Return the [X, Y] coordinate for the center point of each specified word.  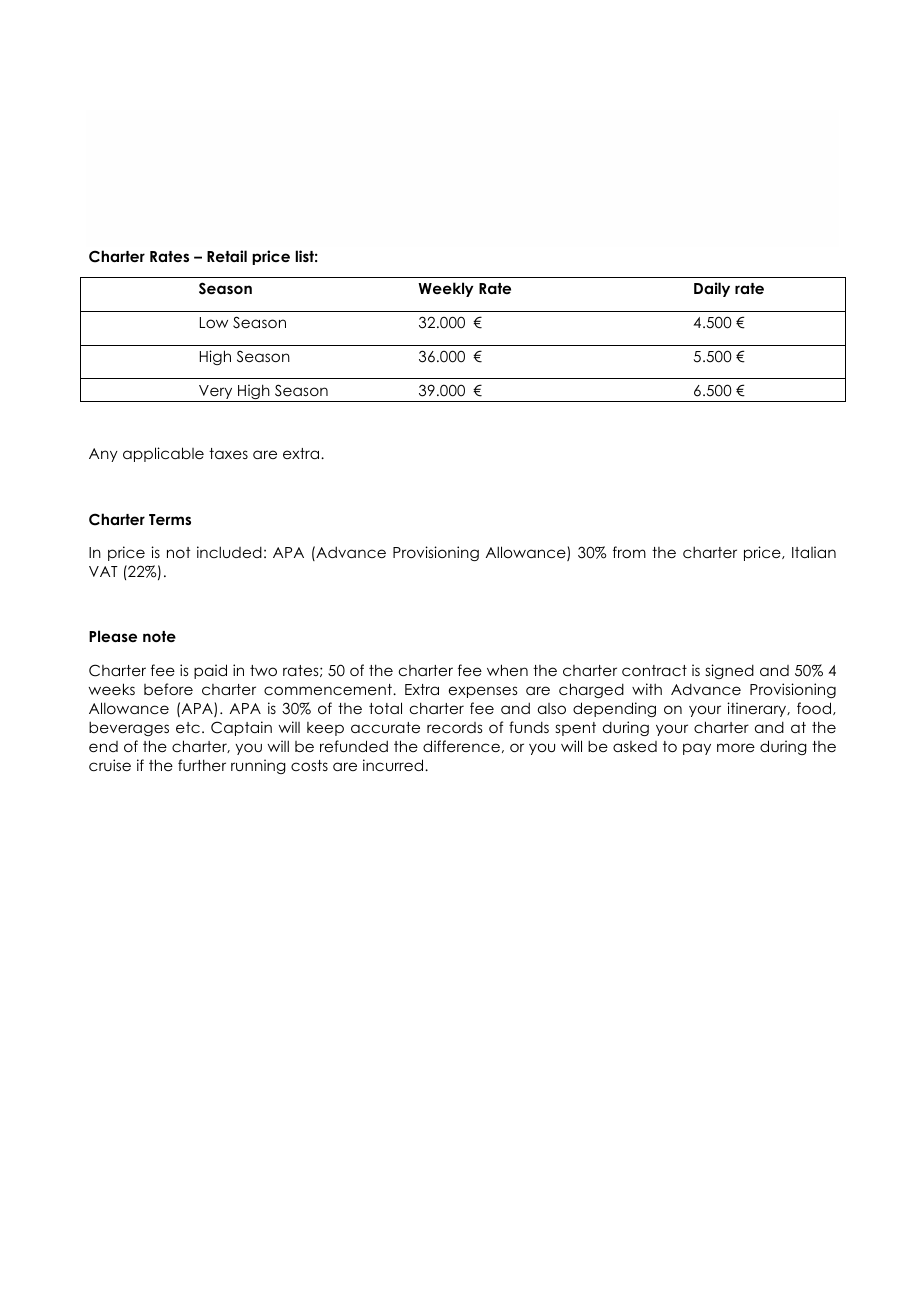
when [507, 670]
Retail [227, 256]
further [202, 765]
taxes [228, 453]
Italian [814, 552]
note [159, 636]
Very [215, 392]
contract [654, 670]
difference [461, 746]
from [629, 552]
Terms [170, 519]
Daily [712, 289]
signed [730, 671]
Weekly [446, 289]
